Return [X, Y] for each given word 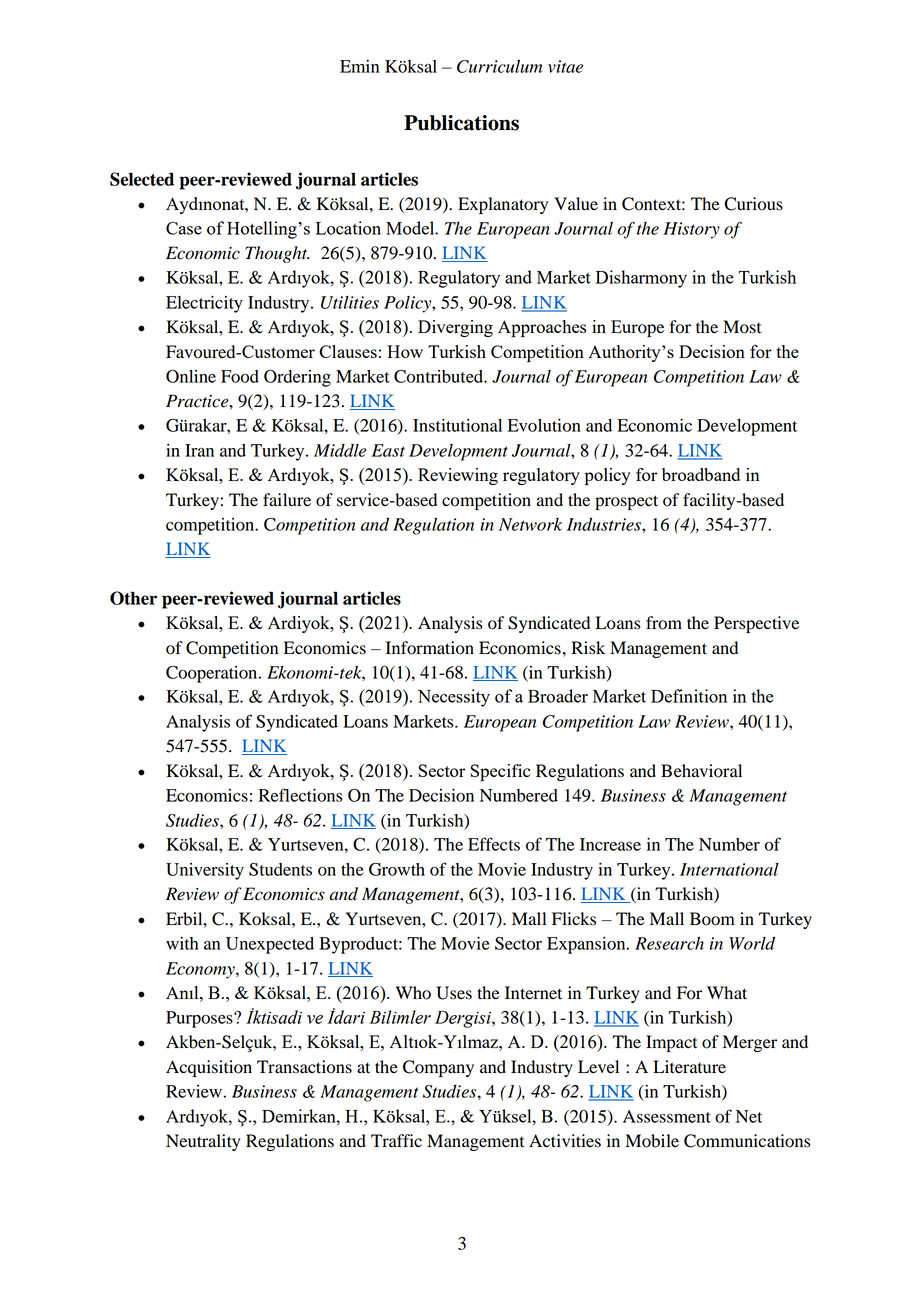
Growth [397, 869]
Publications [461, 123]
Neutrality [203, 1142]
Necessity [454, 698]
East [388, 450]
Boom [712, 919]
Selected [142, 179]
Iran [199, 450]
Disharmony [641, 279]
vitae [565, 66]
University [205, 871]
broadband [701, 474]
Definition [689, 696]
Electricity [204, 304]
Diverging [455, 328]
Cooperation [213, 674]
